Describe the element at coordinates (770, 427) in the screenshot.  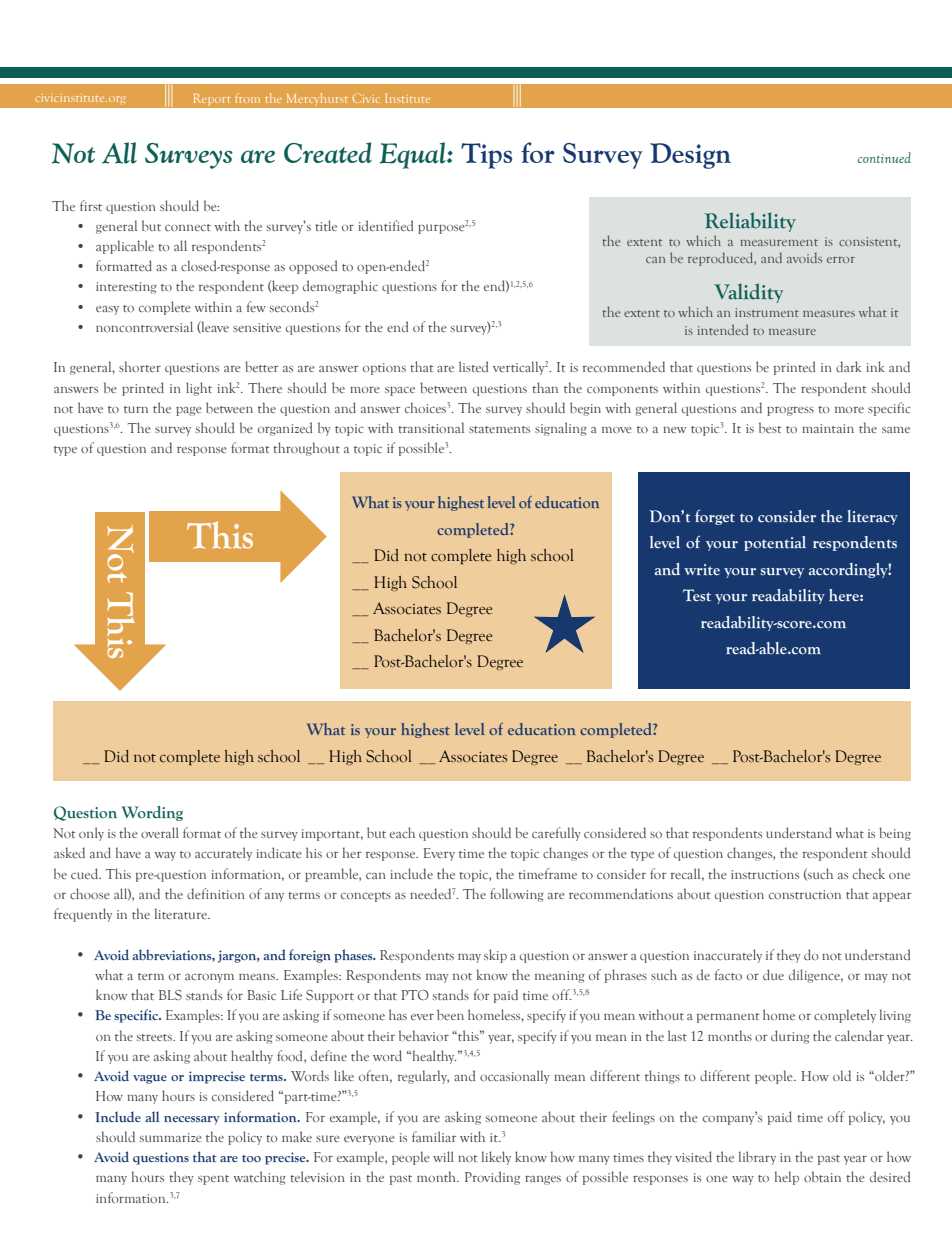
I see `best` at that location.
